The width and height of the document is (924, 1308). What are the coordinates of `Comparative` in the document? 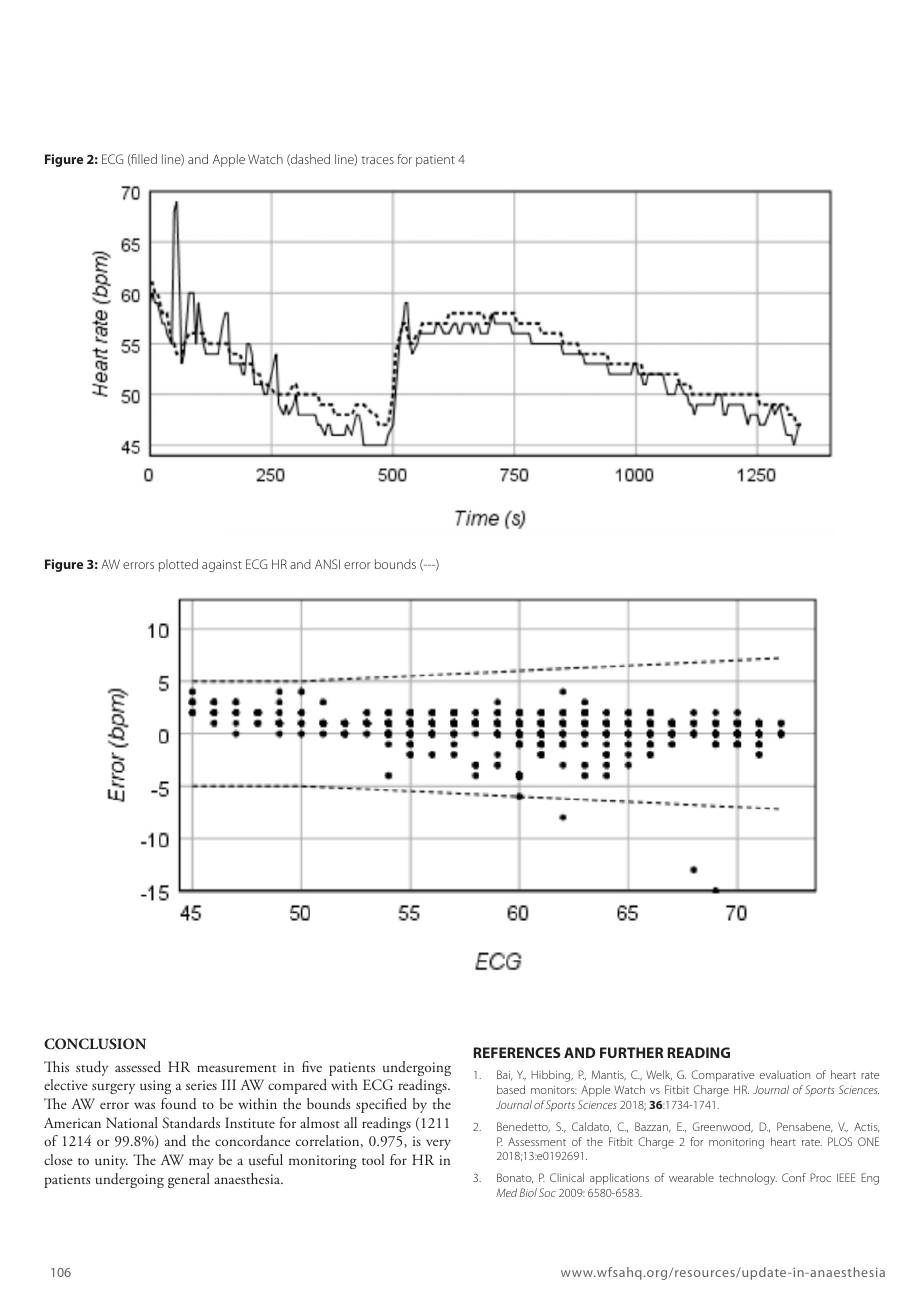 It's located at (723, 1076).
